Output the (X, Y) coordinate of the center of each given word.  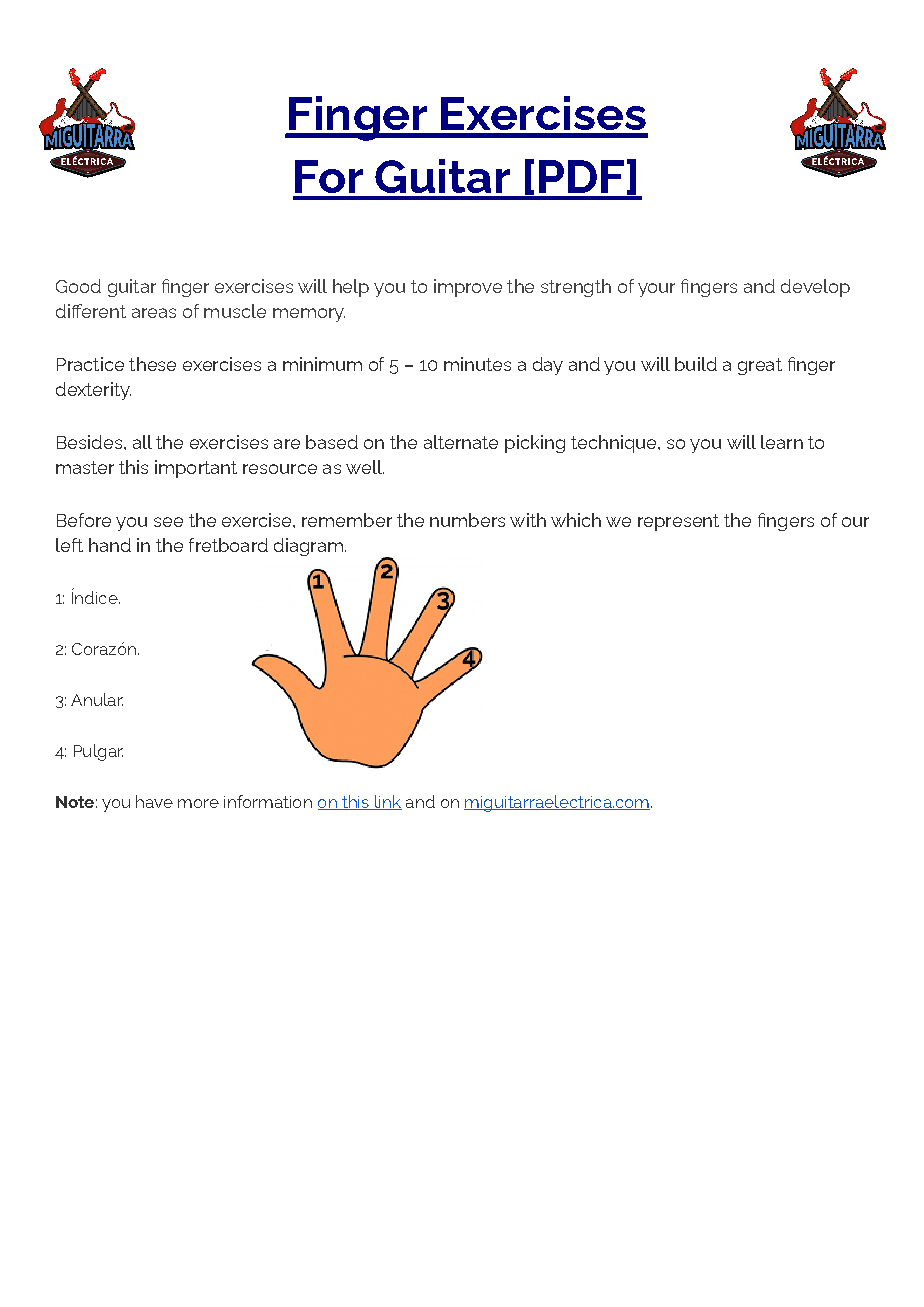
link (387, 802)
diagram (308, 547)
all (142, 442)
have (154, 801)
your (656, 290)
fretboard (228, 545)
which (576, 520)
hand (110, 545)
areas (154, 313)
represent (678, 522)
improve (468, 288)
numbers (467, 520)
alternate (461, 442)
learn (782, 442)
